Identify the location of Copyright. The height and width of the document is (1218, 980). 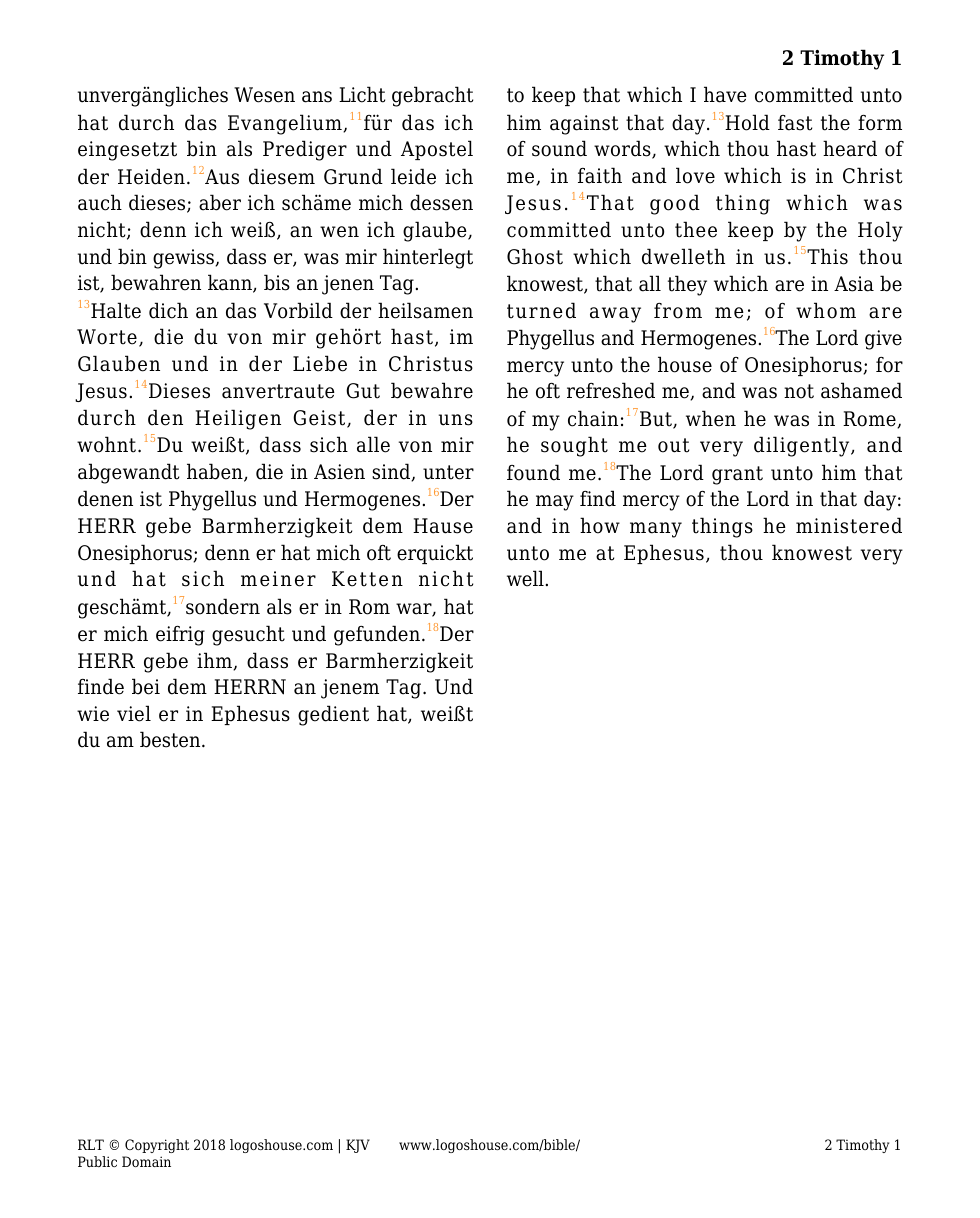
(156, 1148).
